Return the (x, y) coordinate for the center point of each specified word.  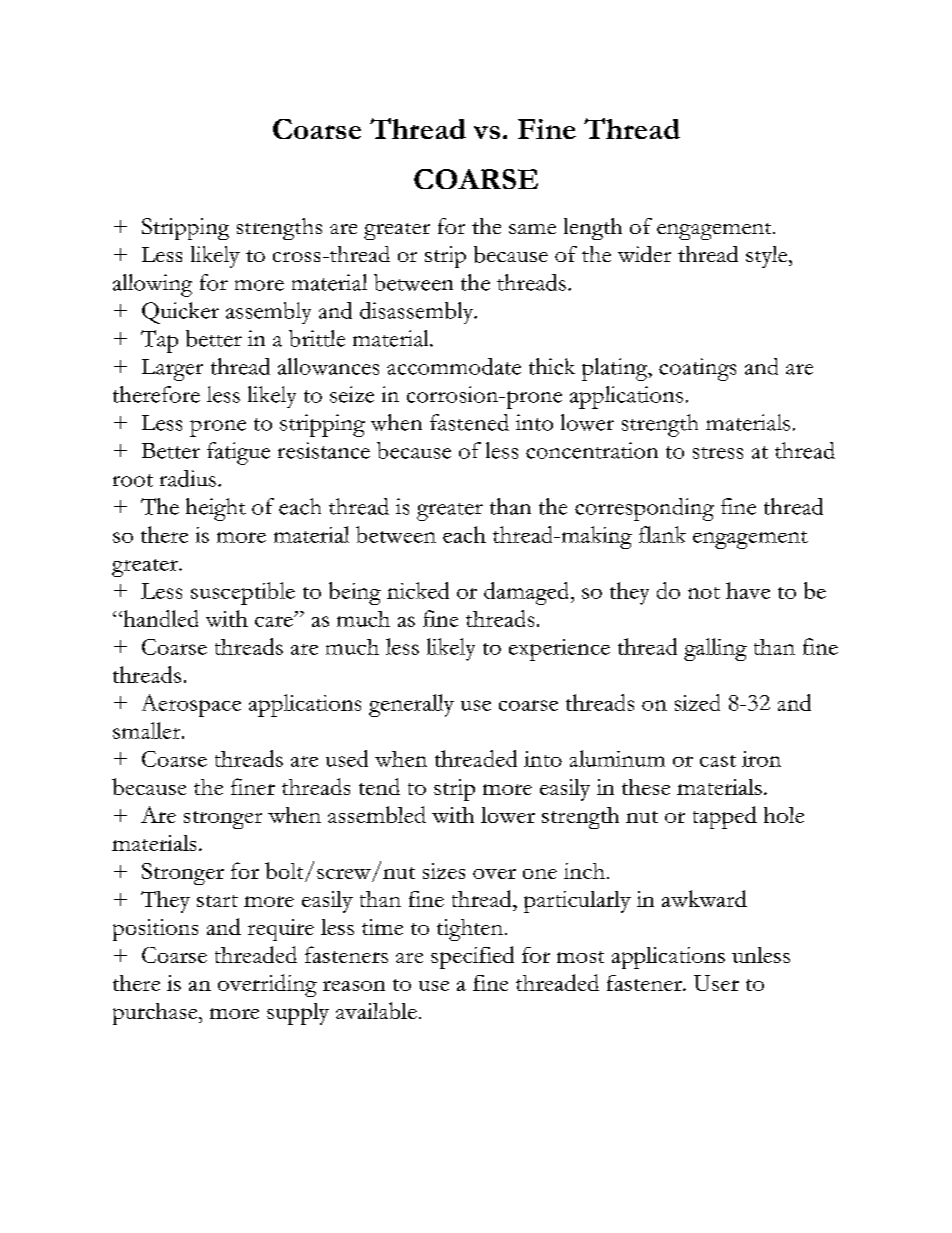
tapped (725, 817)
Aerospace (191, 705)
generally (411, 705)
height (216, 509)
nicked (418, 590)
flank (662, 534)
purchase (156, 1014)
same (532, 229)
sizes (444, 871)
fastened (469, 422)
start (217, 901)
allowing (152, 285)
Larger (172, 370)
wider (644, 254)
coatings (697, 369)
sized (697, 702)
